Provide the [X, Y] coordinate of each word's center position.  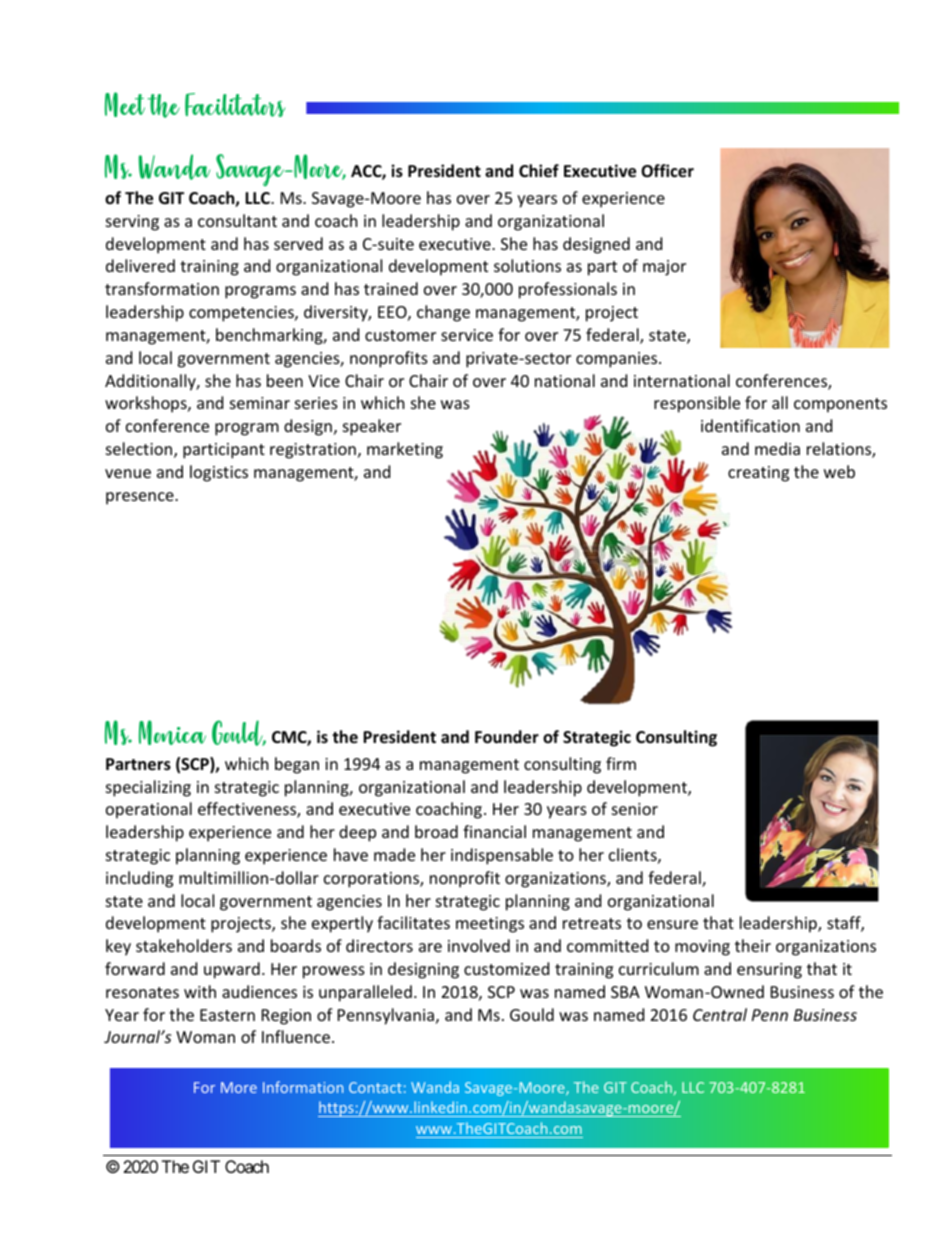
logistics [219, 473]
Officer [667, 171]
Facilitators [235, 105]
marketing [405, 450]
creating [758, 474]
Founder [507, 737]
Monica [172, 732]
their [753, 945]
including [139, 879]
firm [621, 763]
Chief [539, 171]
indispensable [502, 856]
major [664, 268]
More [239, 1087]
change [443, 313]
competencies [242, 314]
